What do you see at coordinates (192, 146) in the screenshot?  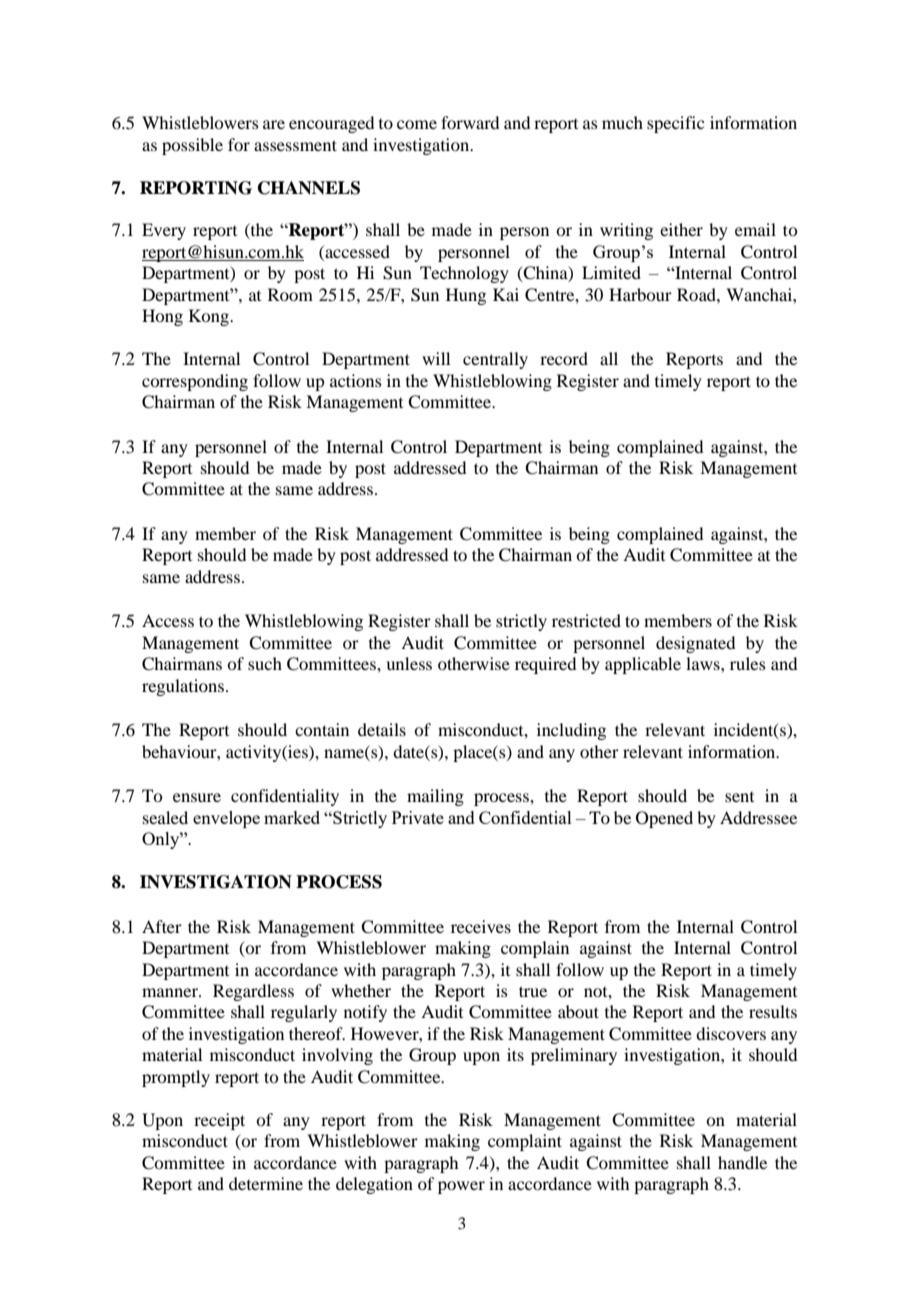 I see `possible` at bounding box center [192, 146].
